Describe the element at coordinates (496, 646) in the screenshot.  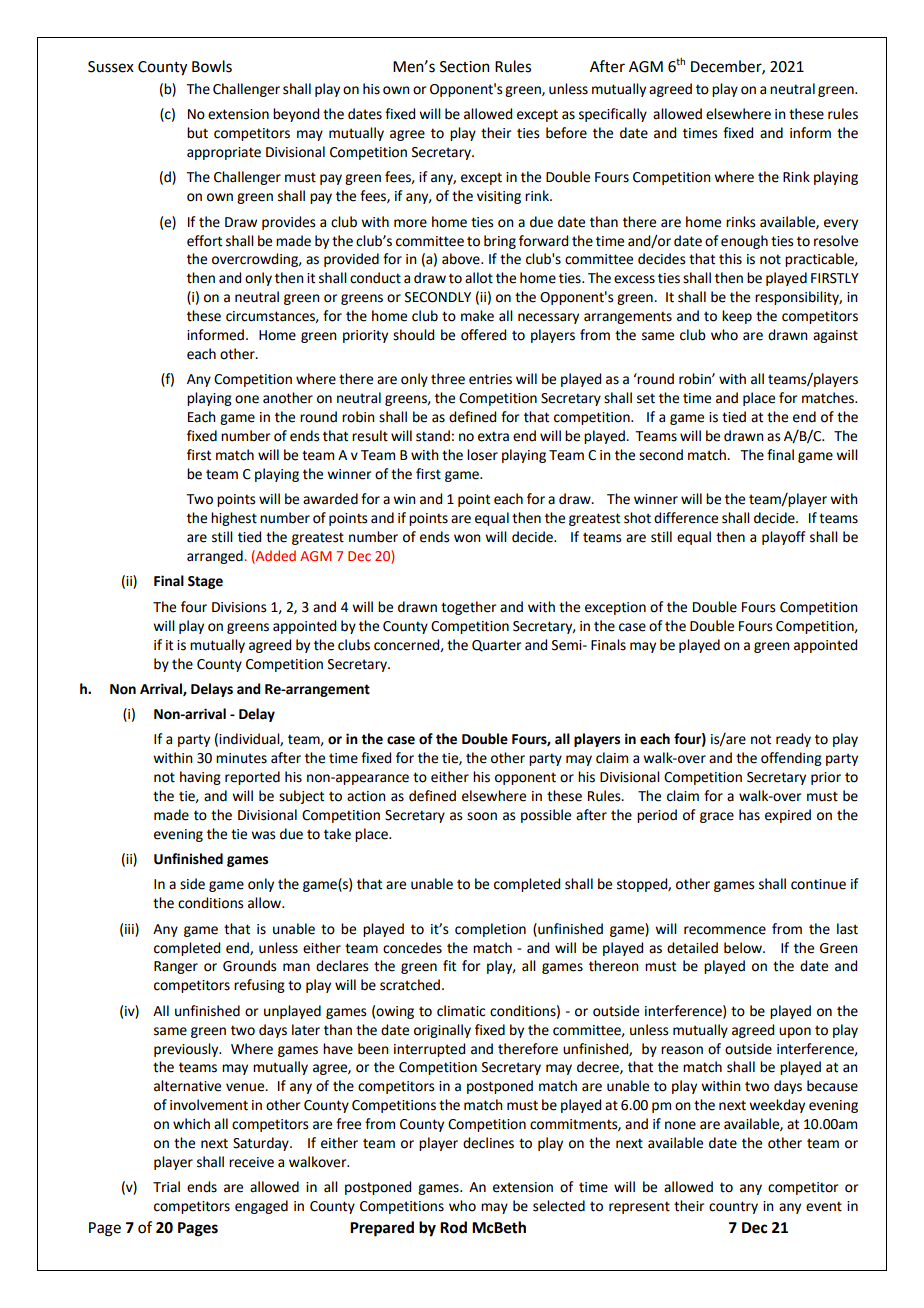
I see `Quarter` at that location.
